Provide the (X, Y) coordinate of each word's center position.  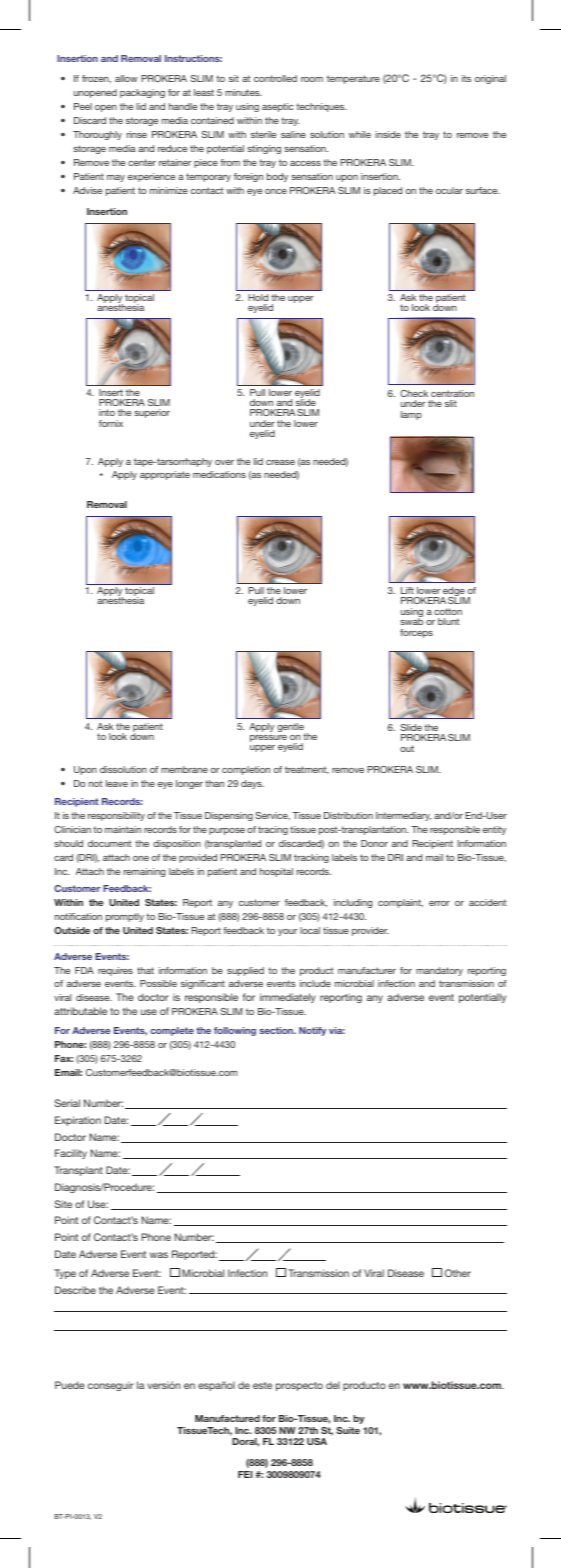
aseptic (278, 107)
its (466, 78)
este (262, 1385)
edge (453, 593)
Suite (348, 1430)
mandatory (439, 971)
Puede (70, 1385)
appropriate (165, 475)
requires (115, 971)
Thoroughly (97, 135)
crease (280, 462)
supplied (245, 971)
